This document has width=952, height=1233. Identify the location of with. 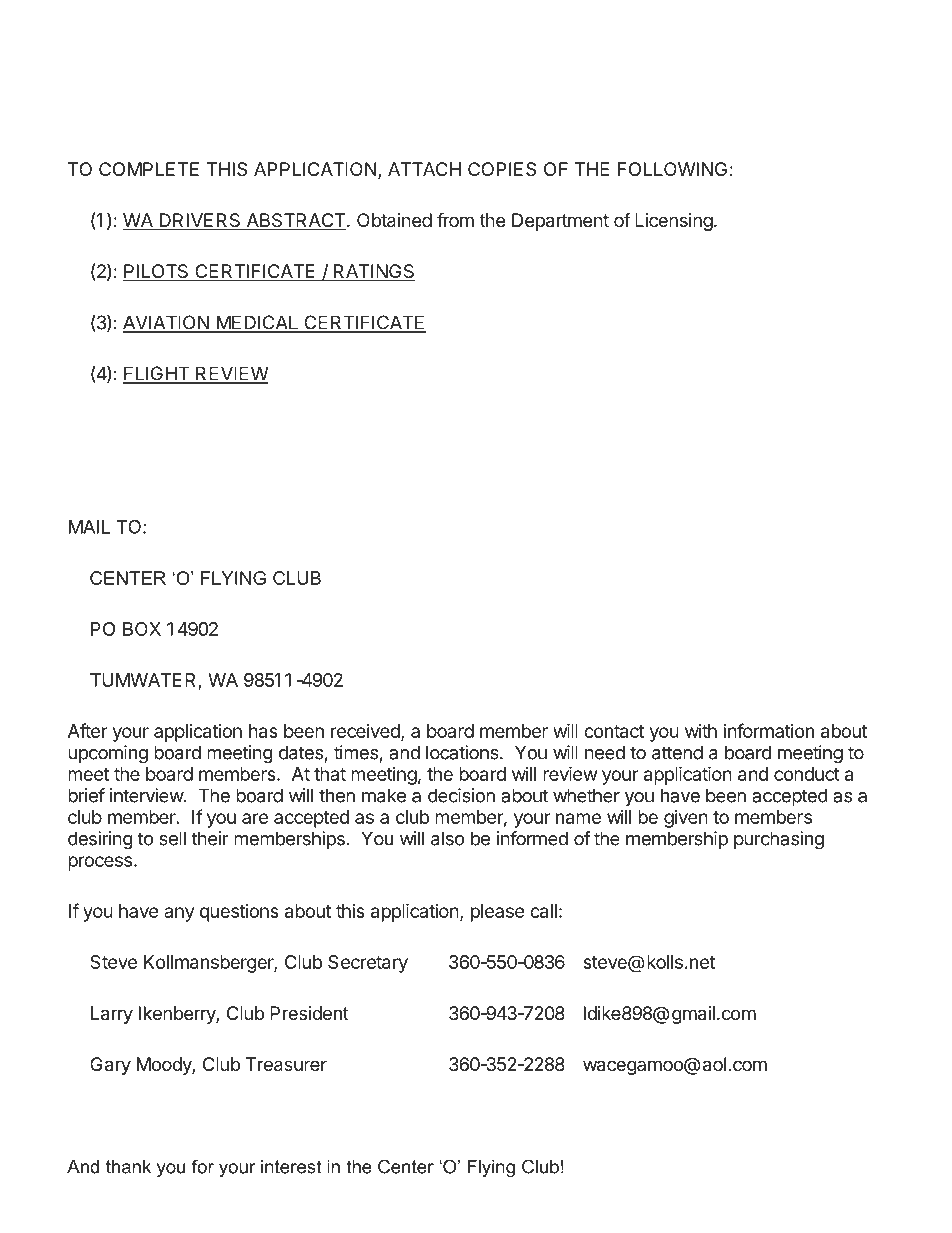
(701, 731).
